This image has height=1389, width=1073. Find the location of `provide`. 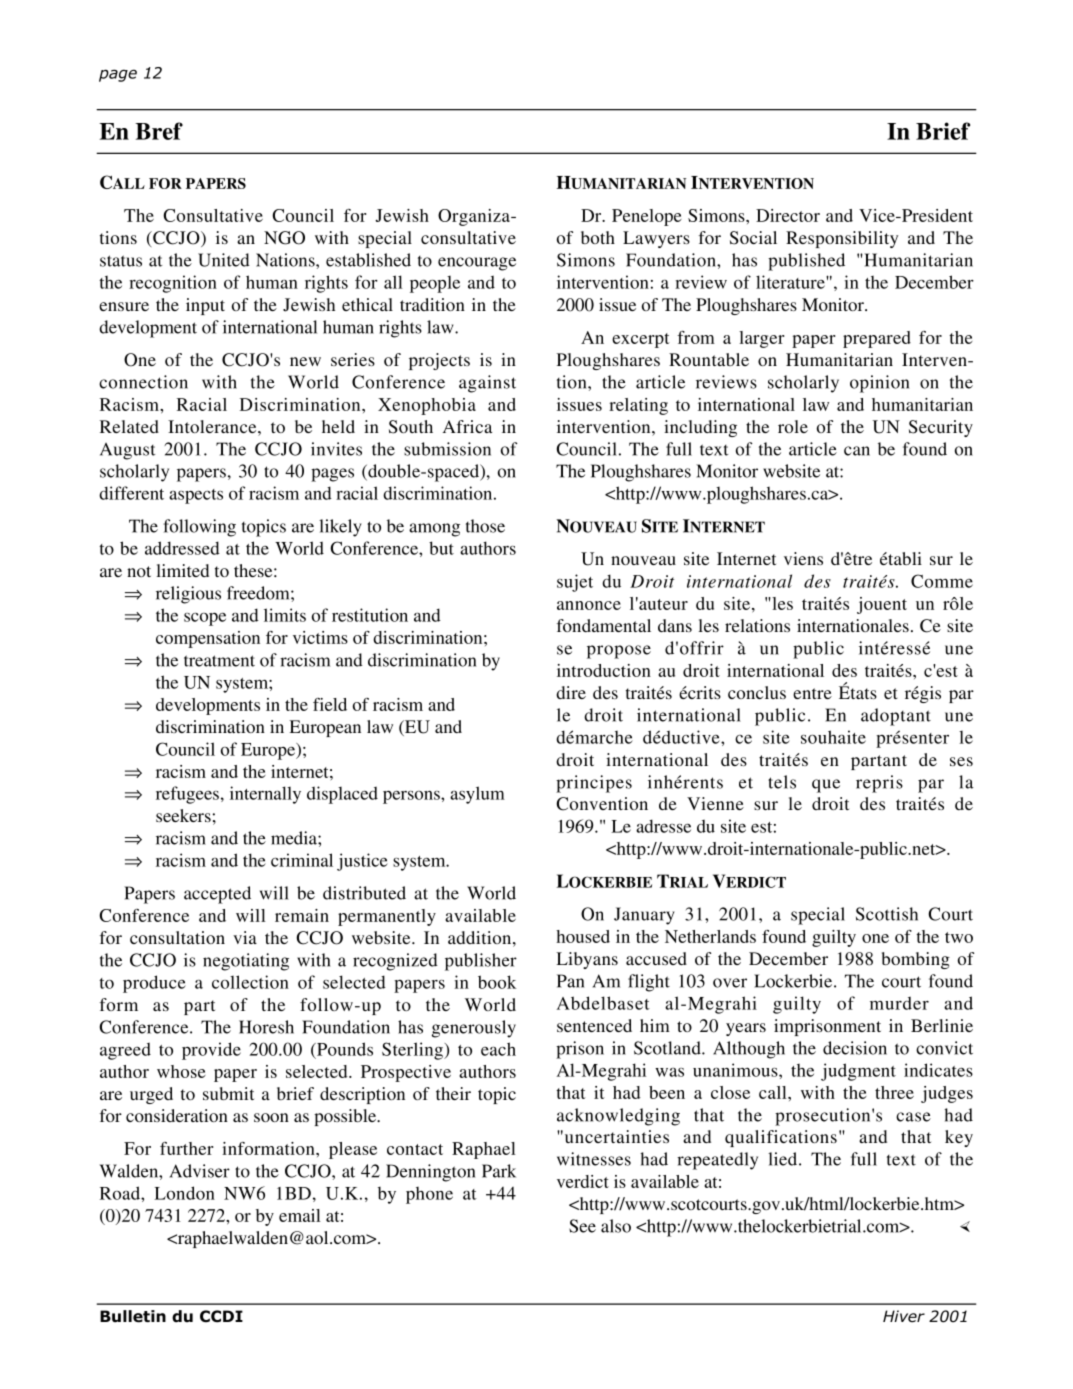

provide is located at coordinates (211, 1051).
